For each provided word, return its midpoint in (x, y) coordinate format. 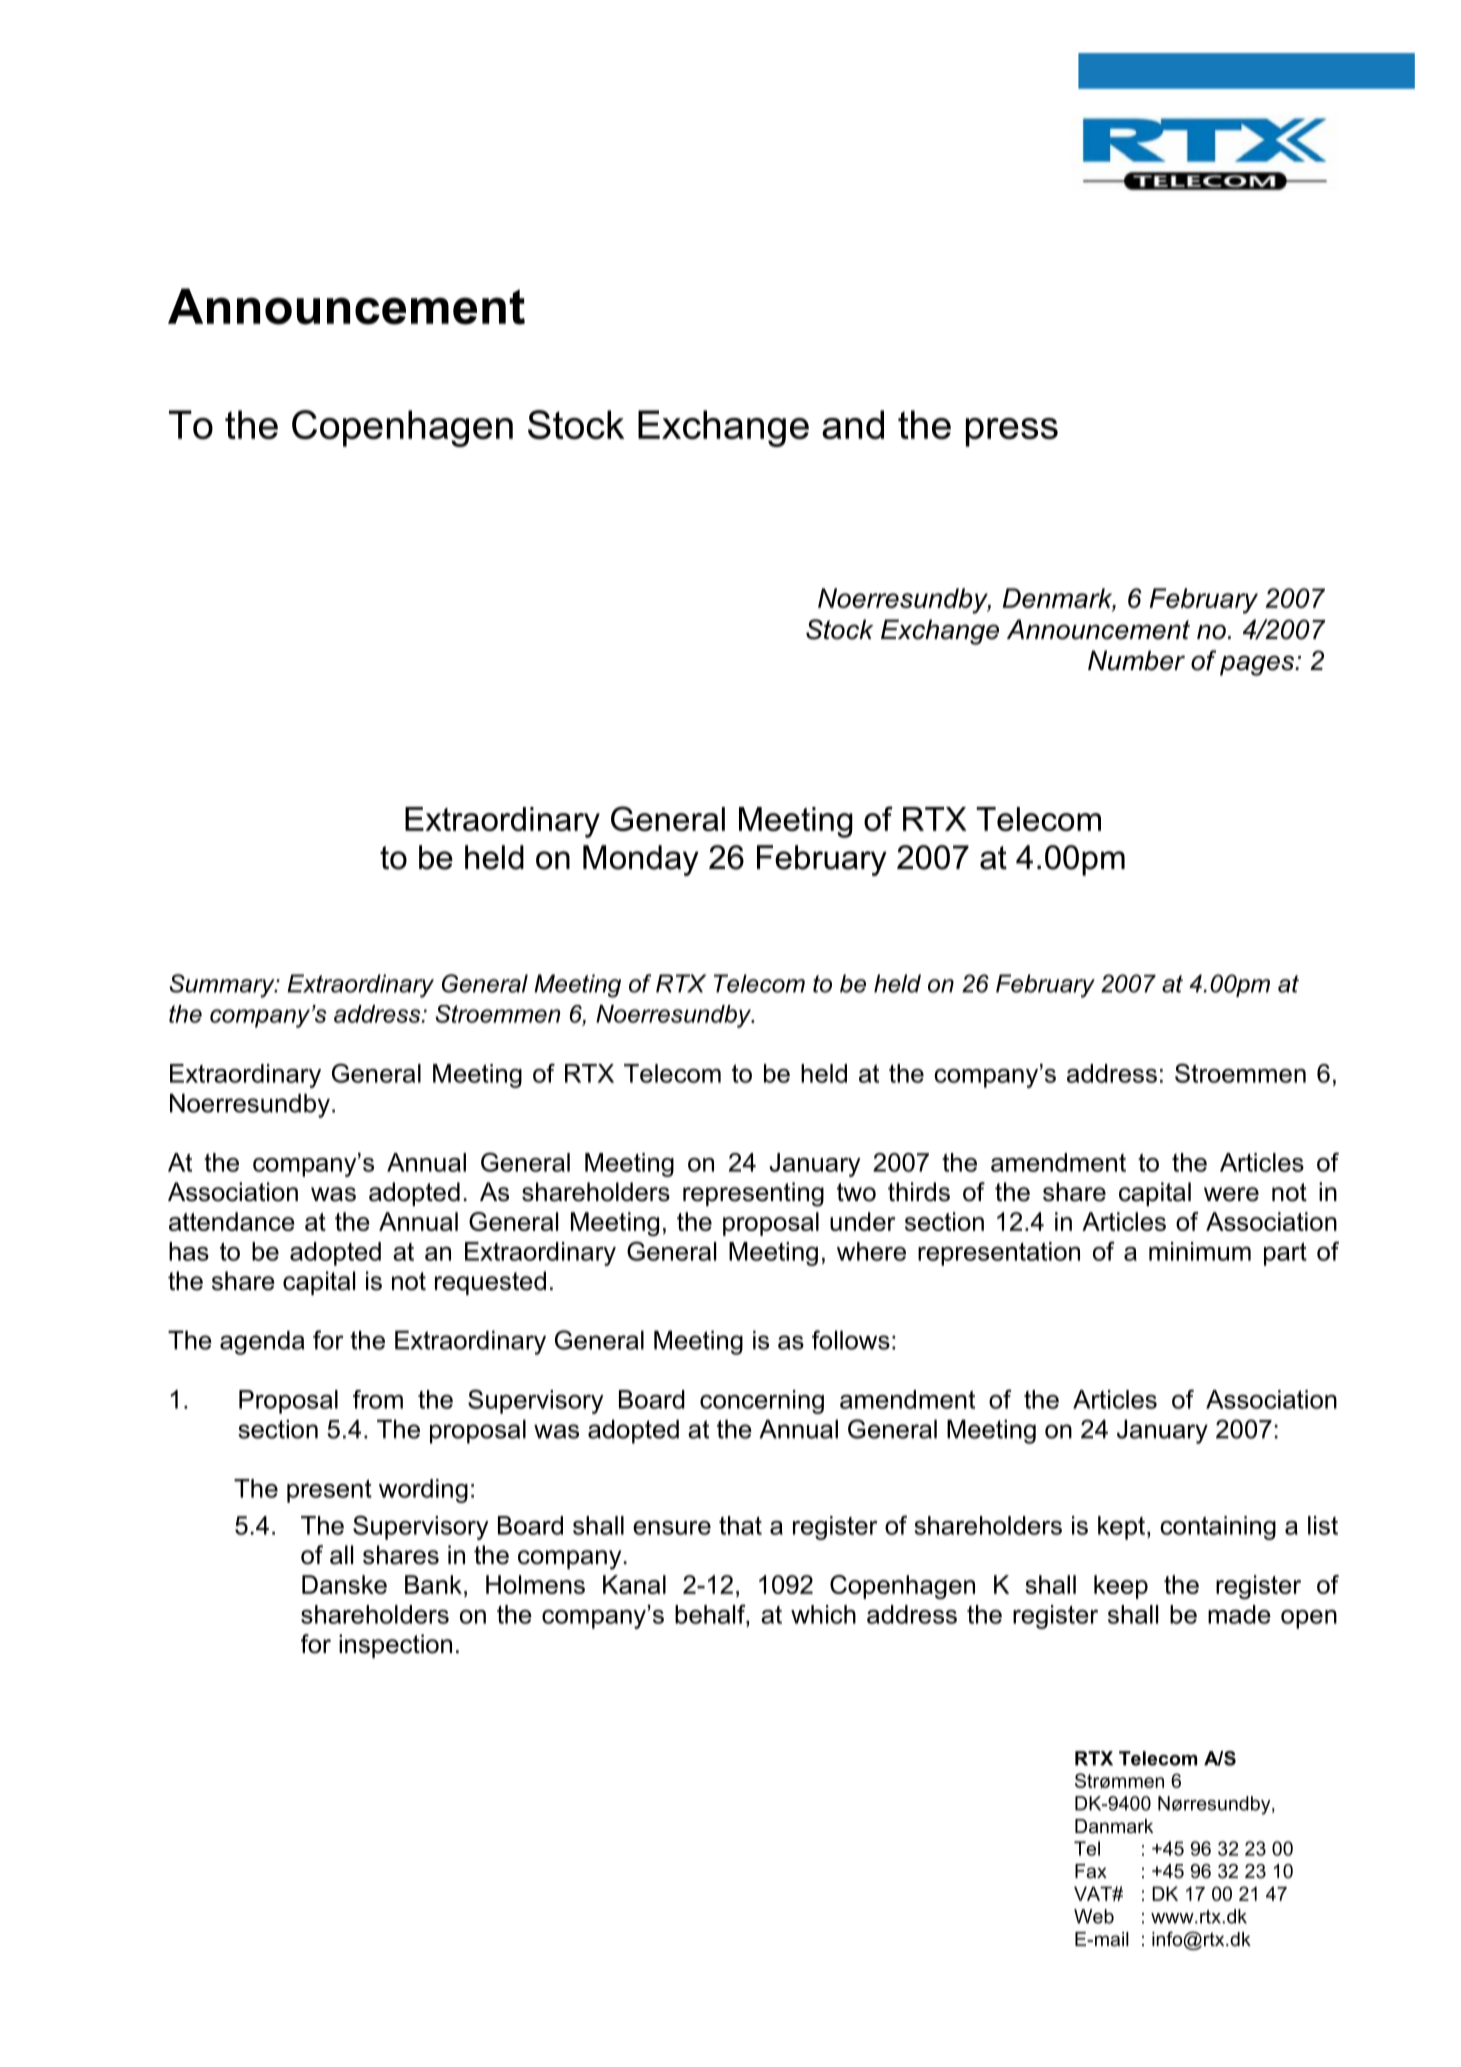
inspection (395, 1646)
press (1012, 432)
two (856, 1192)
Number (1136, 660)
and (853, 424)
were (1231, 1194)
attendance (232, 1221)
